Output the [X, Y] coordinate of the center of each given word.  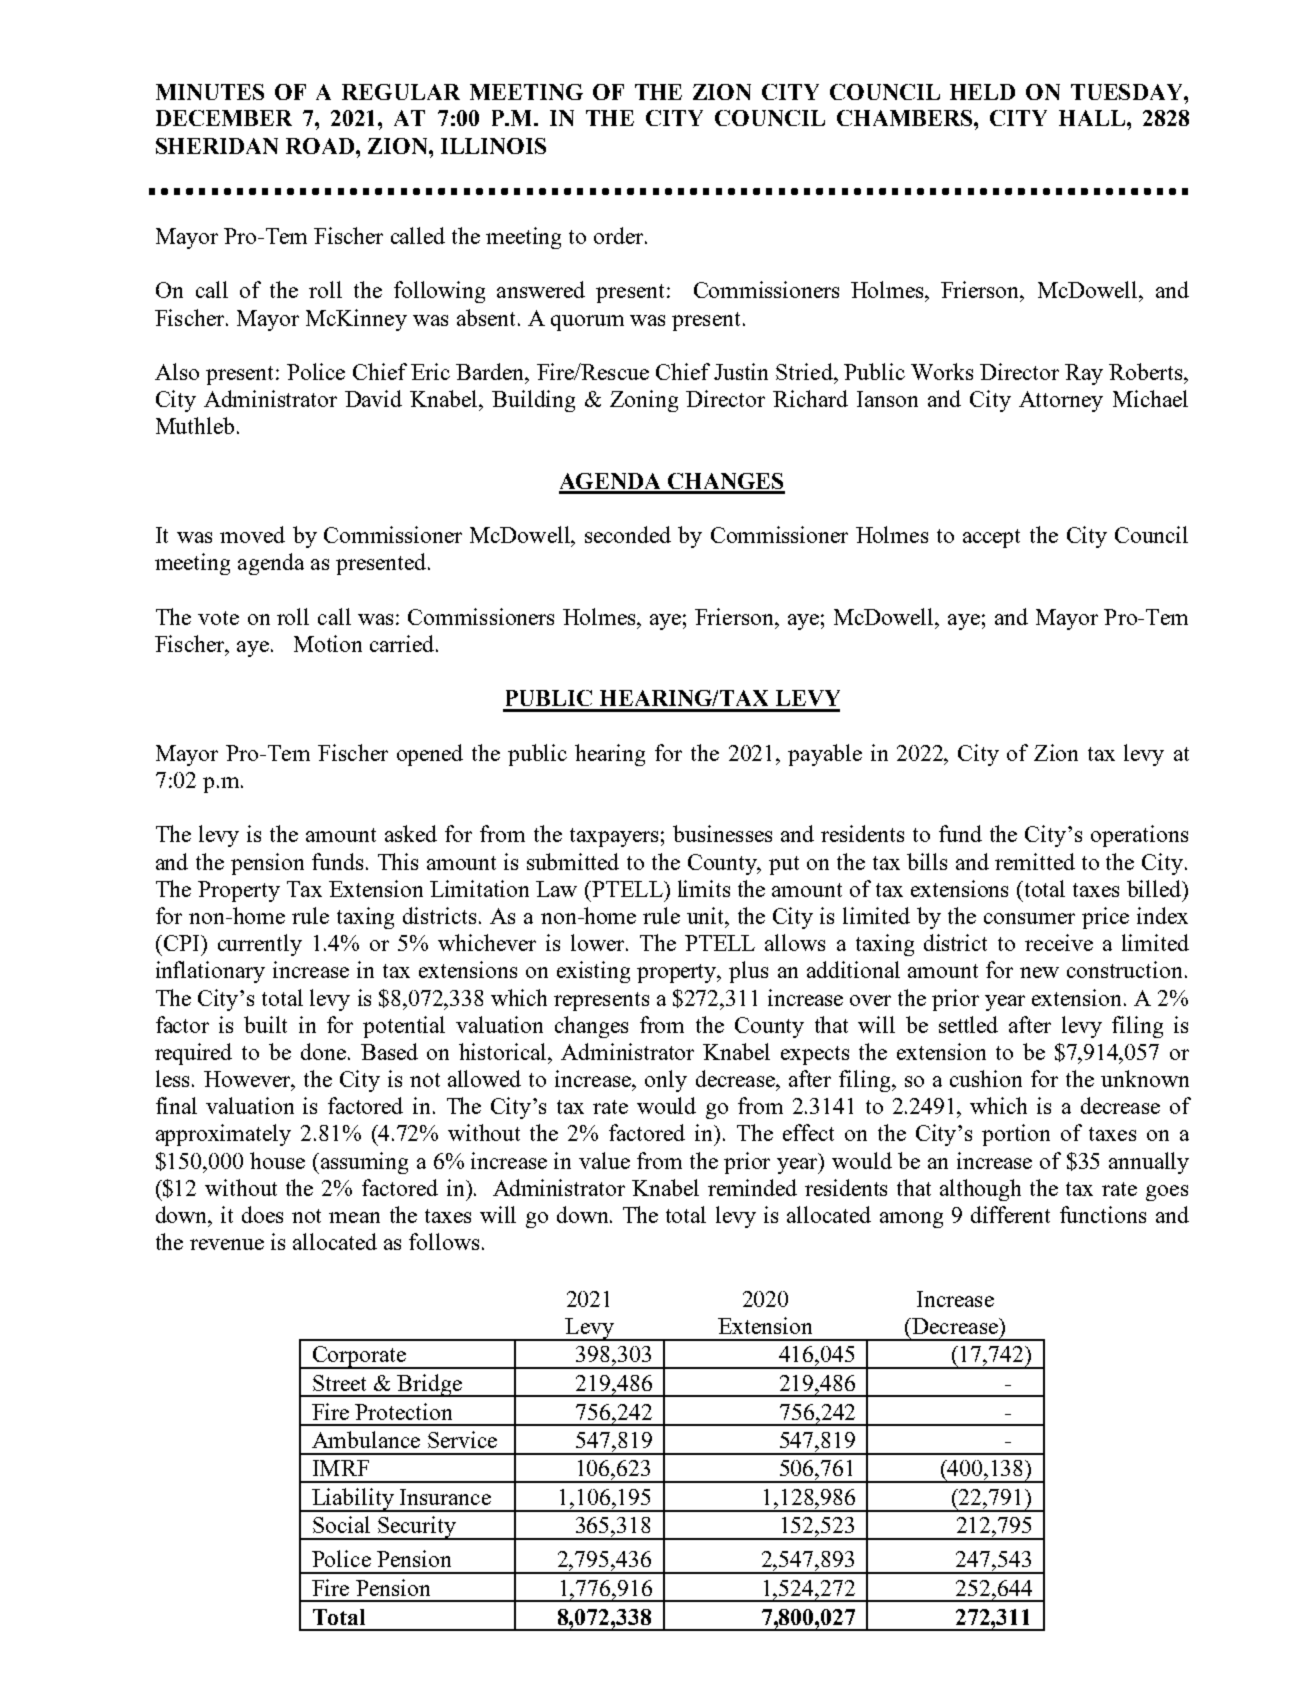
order [620, 235]
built [265, 1024]
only [666, 1081]
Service [462, 1439]
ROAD [321, 146]
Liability [353, 1500]
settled [968, 1024]
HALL [1093, 118]
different [1010, 1214]
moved [252, 534]
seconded [628, 534]
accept [991, 538]
